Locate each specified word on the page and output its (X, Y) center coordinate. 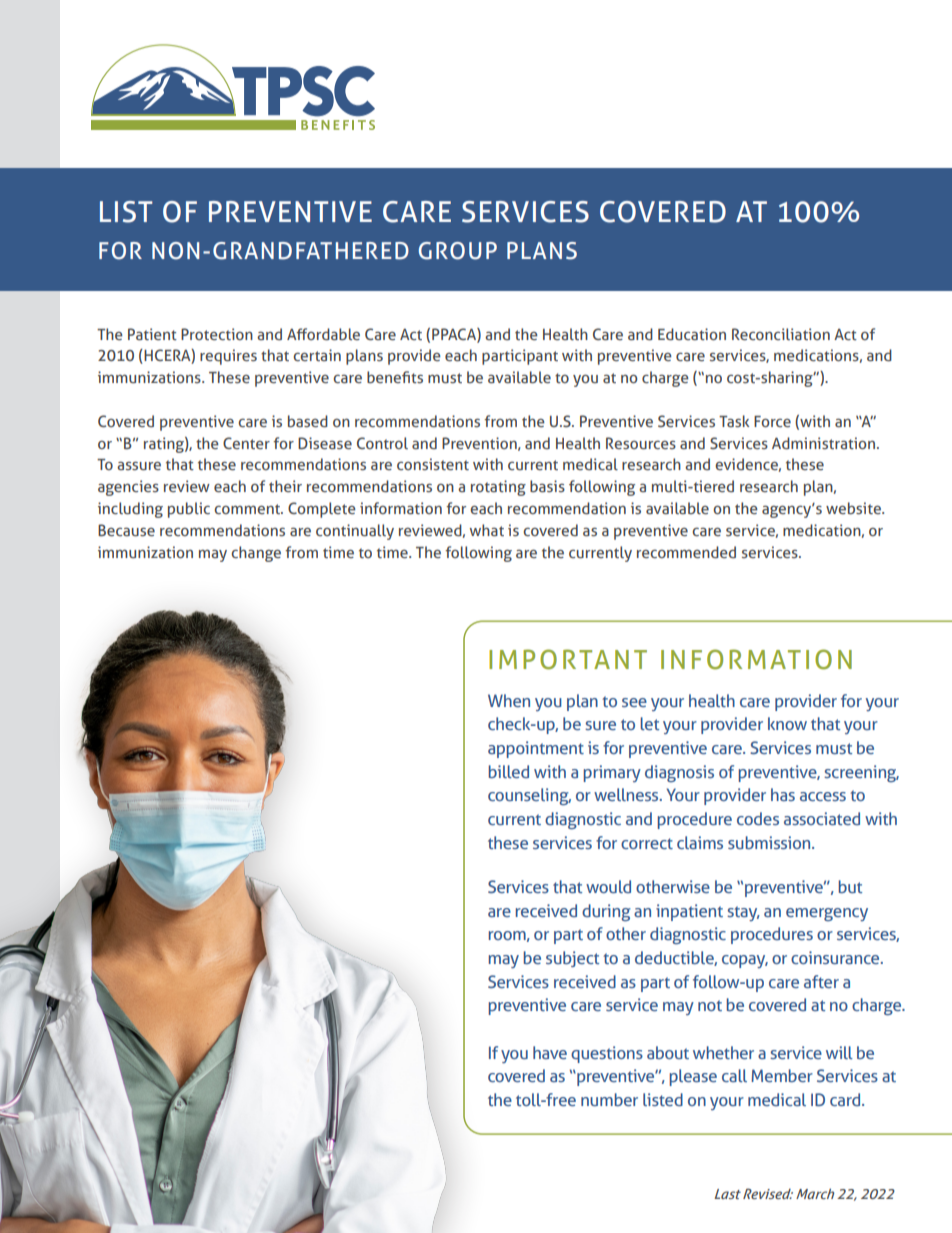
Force (772, 421)
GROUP (458, 251)
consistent (433, 464)
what (487, 530)
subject (572, 959)
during (606, 913)
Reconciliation (781, 334)
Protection (217, 334)
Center (246, 443)
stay (743, 913)
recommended (686, 552)
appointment (536, 749)
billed (509, 771)
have (550, 1052)
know (787, 723)
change (256, 554)
